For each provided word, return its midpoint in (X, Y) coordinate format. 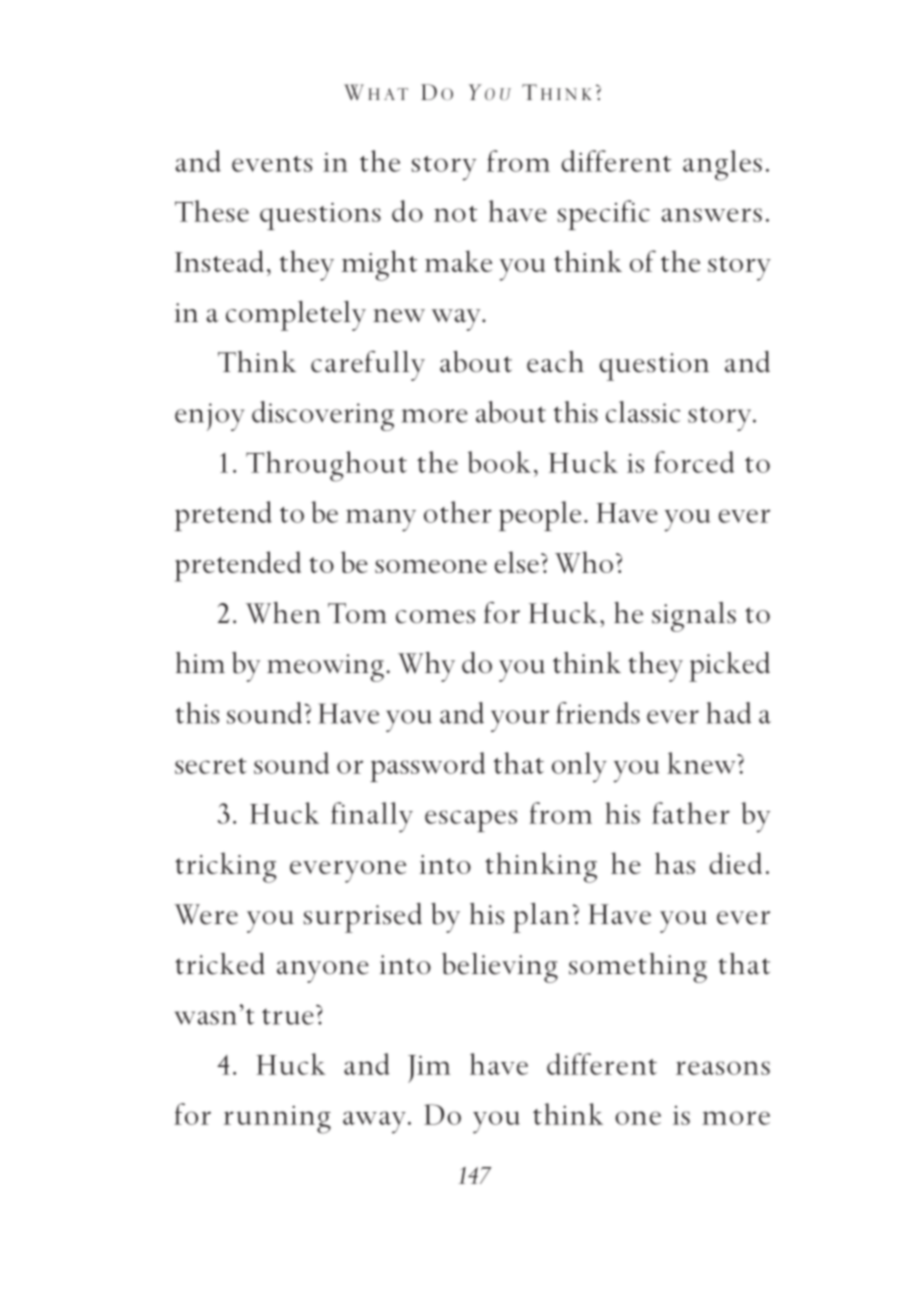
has (675, 863)
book (499, 462)
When (283, 613)
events (272, 164)
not (455, 214)
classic (643, 412)
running (277, 1120)
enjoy (209, 417)
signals (694, 617)
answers (711, 215)
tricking (225, 867)
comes (435, 617)
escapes (471, 821)
